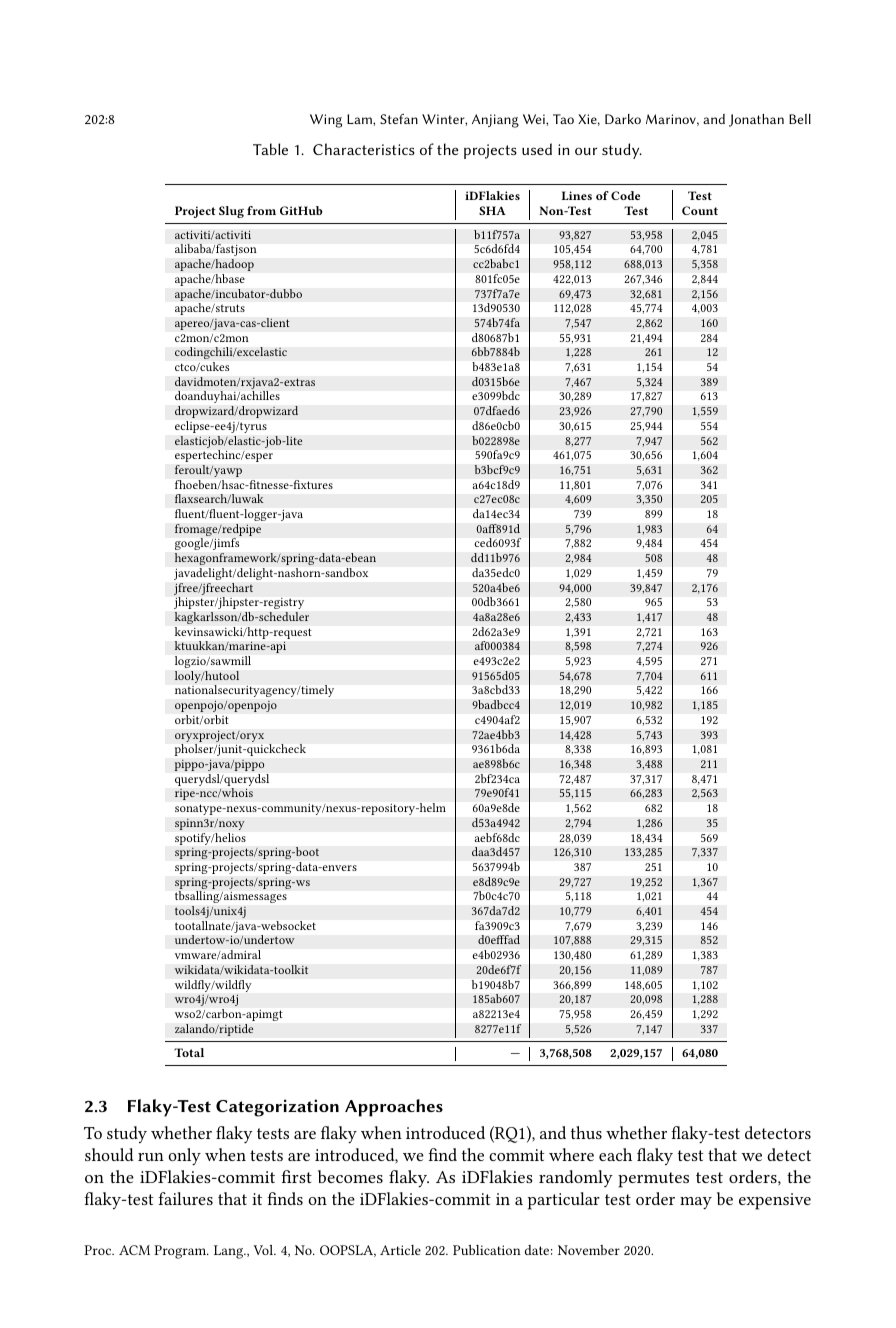  I want to click on Publication, so click(487, 1250).
